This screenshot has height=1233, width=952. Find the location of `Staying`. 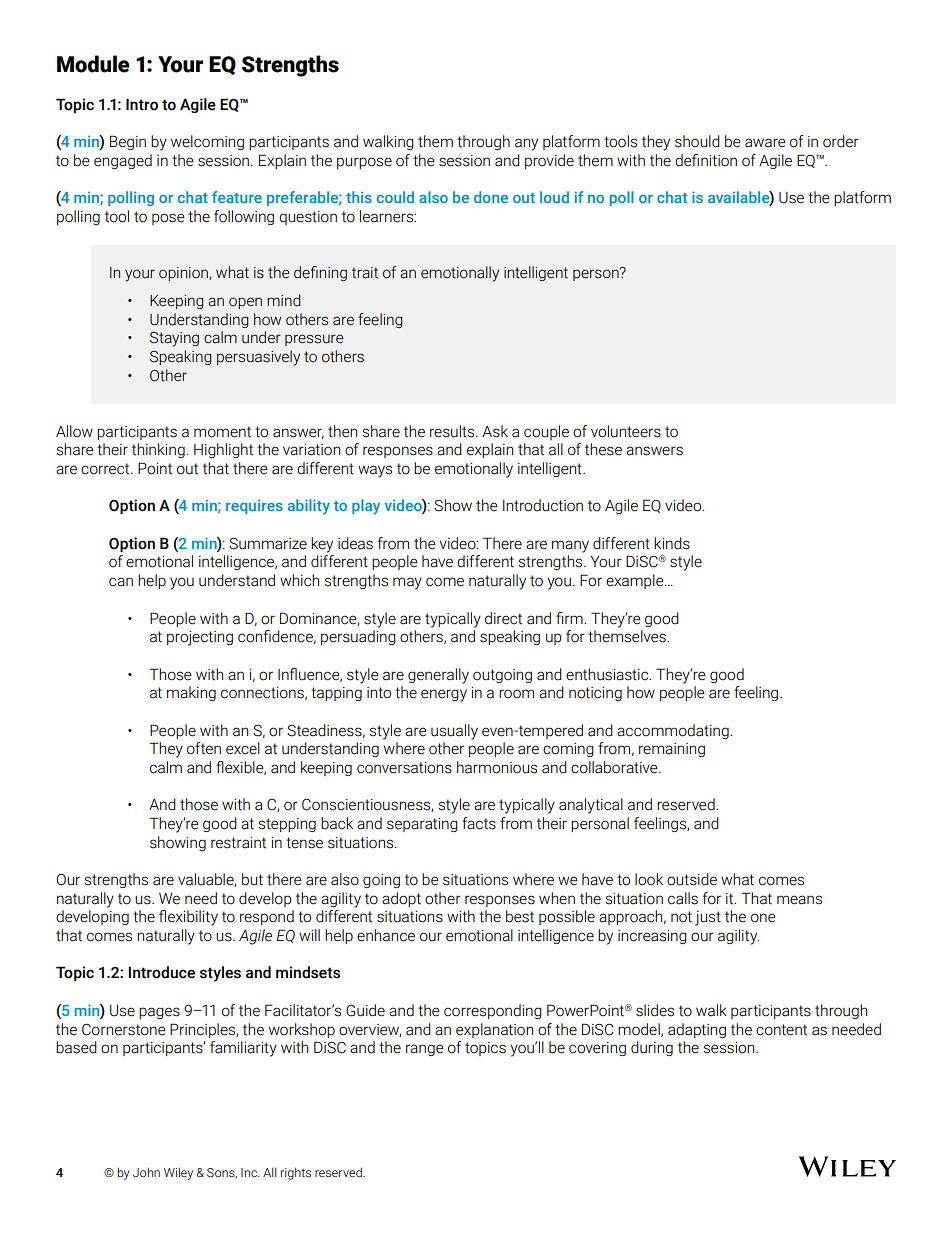

Staying is located at coordinates (174, 339).
